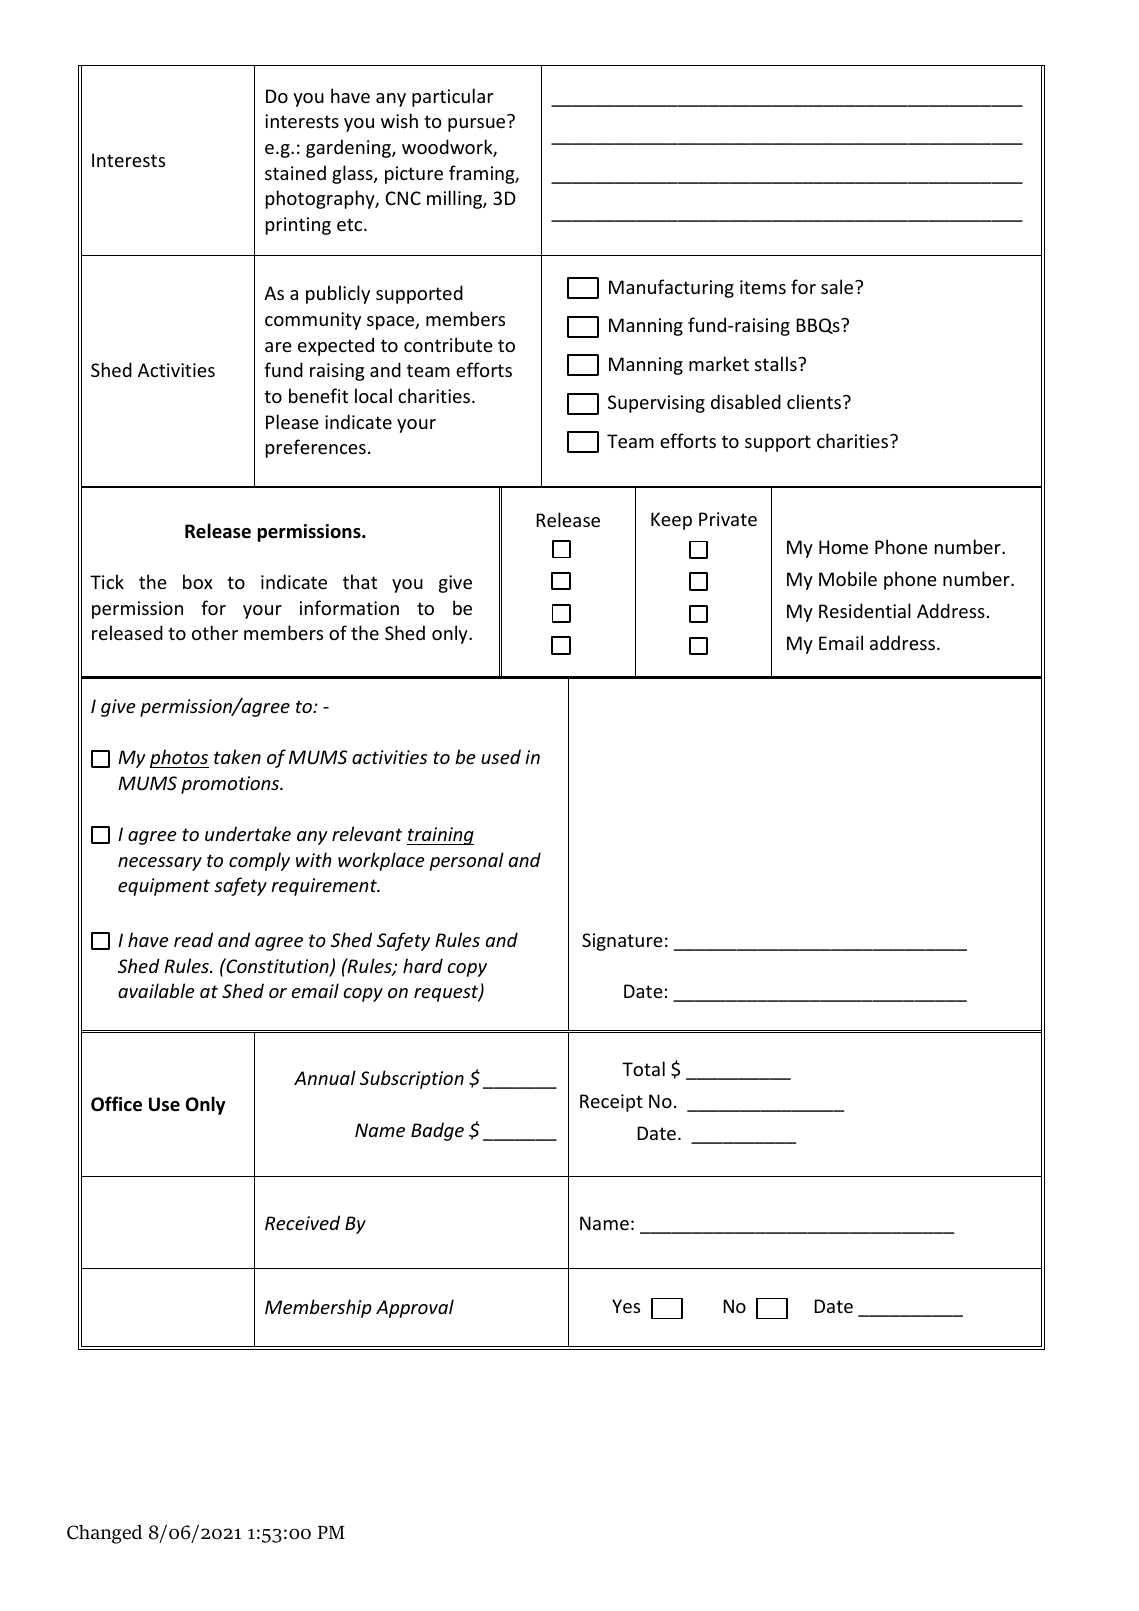  What do you see at coordinates (763, 287) in the screenshot?
I see `items` at bounding box center [763, 287].
